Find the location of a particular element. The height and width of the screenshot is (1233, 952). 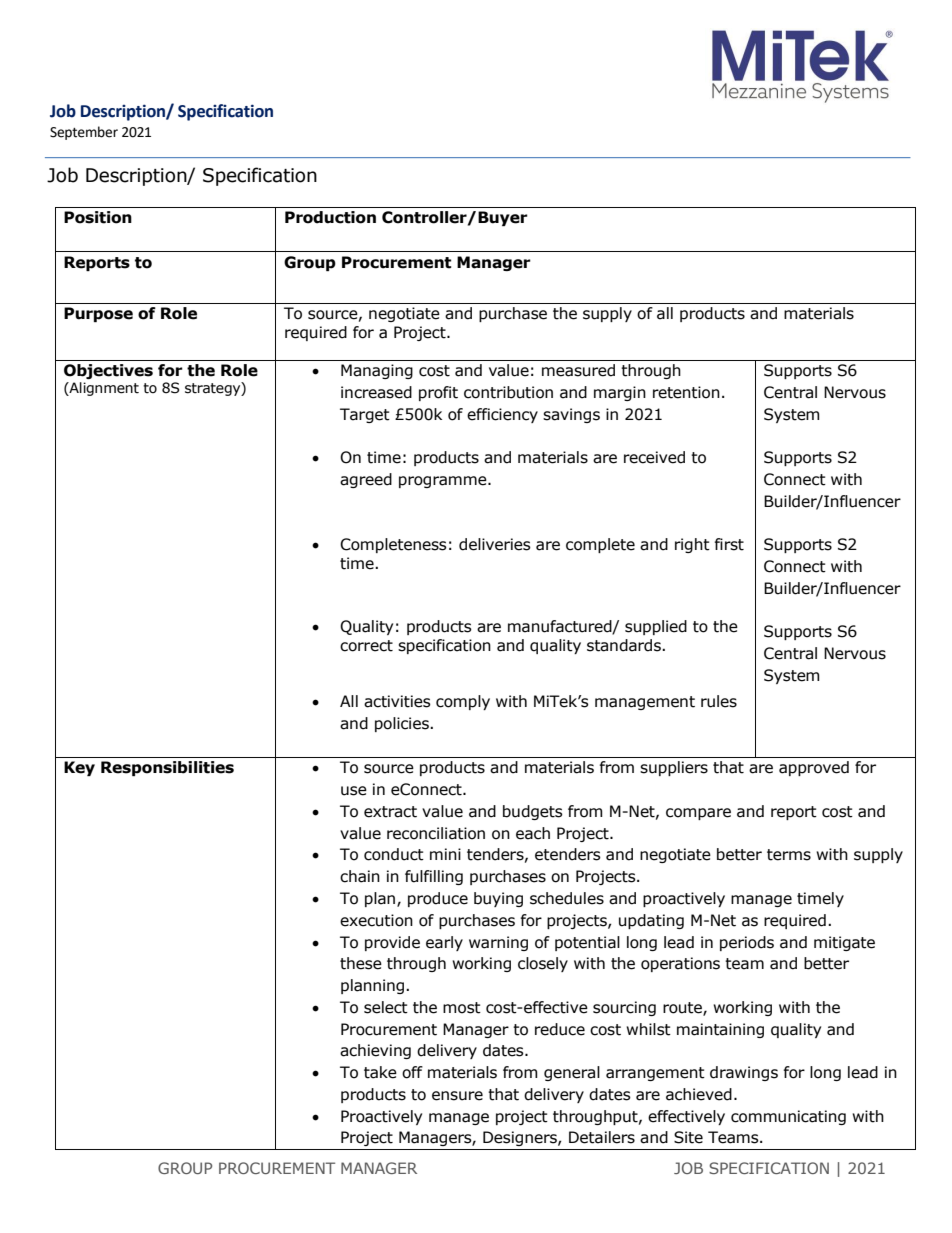

received is located at coordinates (654, 457).
